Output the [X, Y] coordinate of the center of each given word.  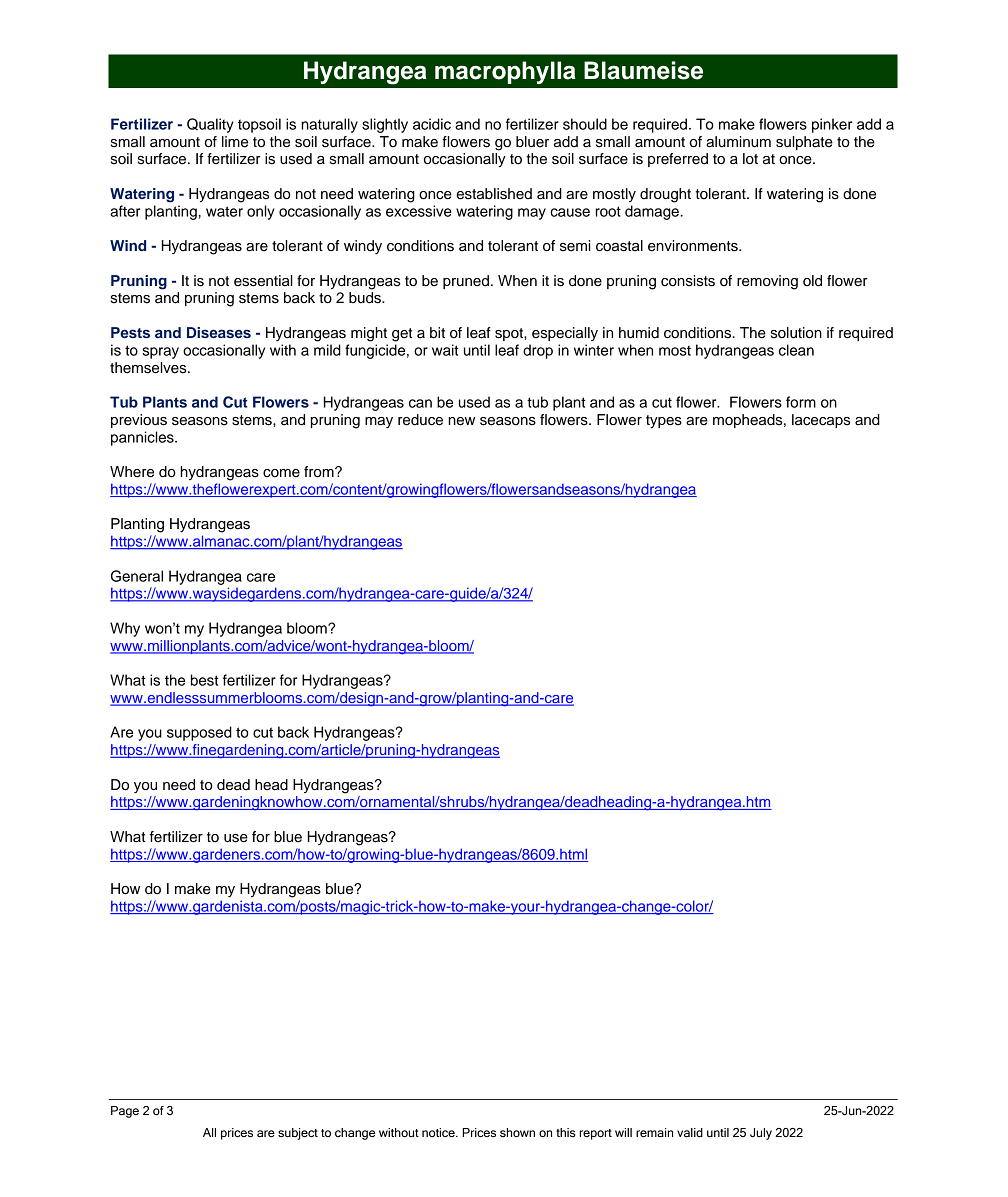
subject [298, 1134]
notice [439, 1132]
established [494, 194]
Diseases [219, 332]
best [205, 680]
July [761, 1134]
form [801, 402]
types [664, 422]
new [461, 421]
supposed [199, 733]
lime [235, 142]
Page [125, 1112]
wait [445, 350]
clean [796, 350]
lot [750, 159]
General [137, 576]
